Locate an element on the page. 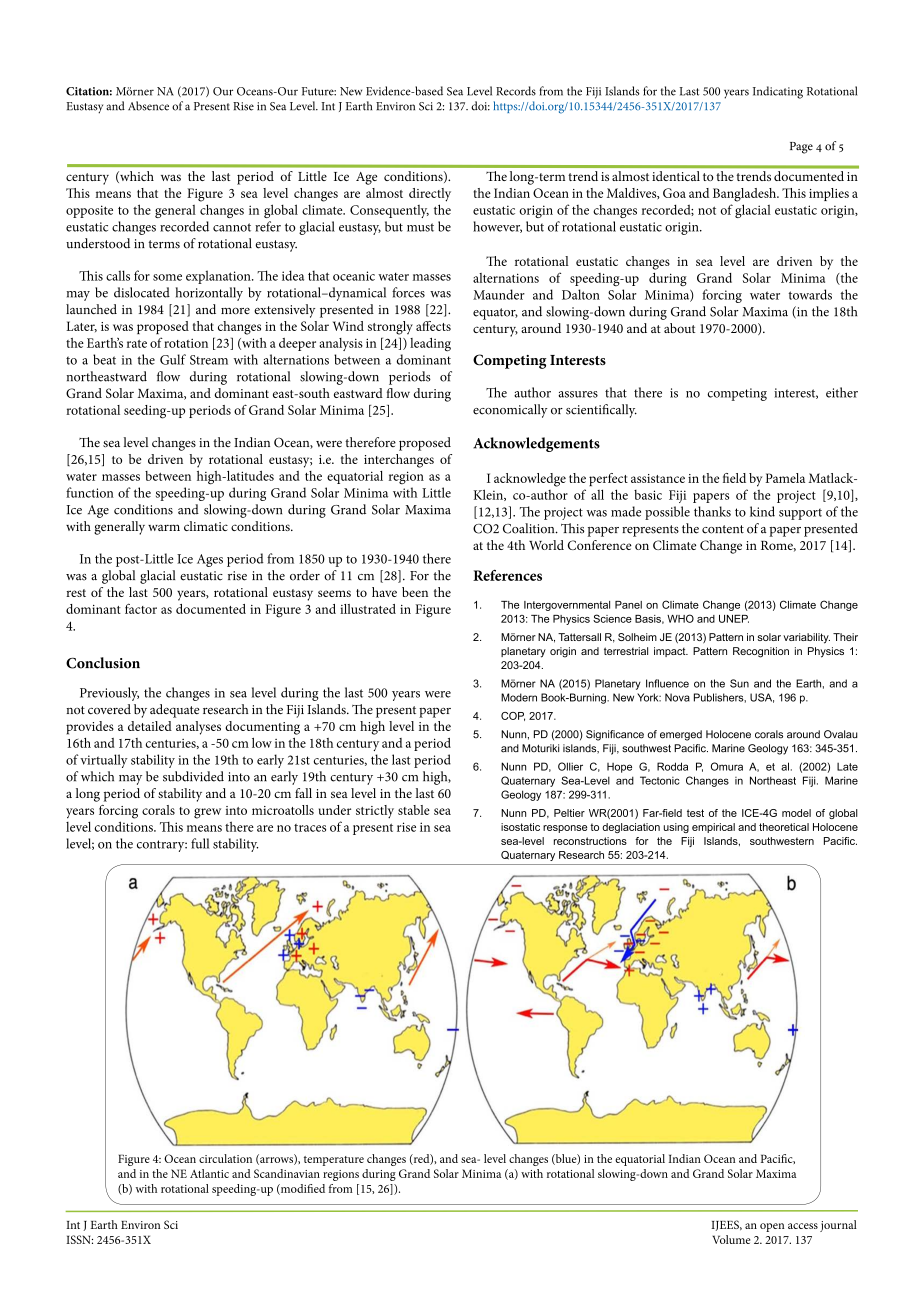 The width and height of the page is (924, 1308). adequate is located at coordinates (175, 711).
